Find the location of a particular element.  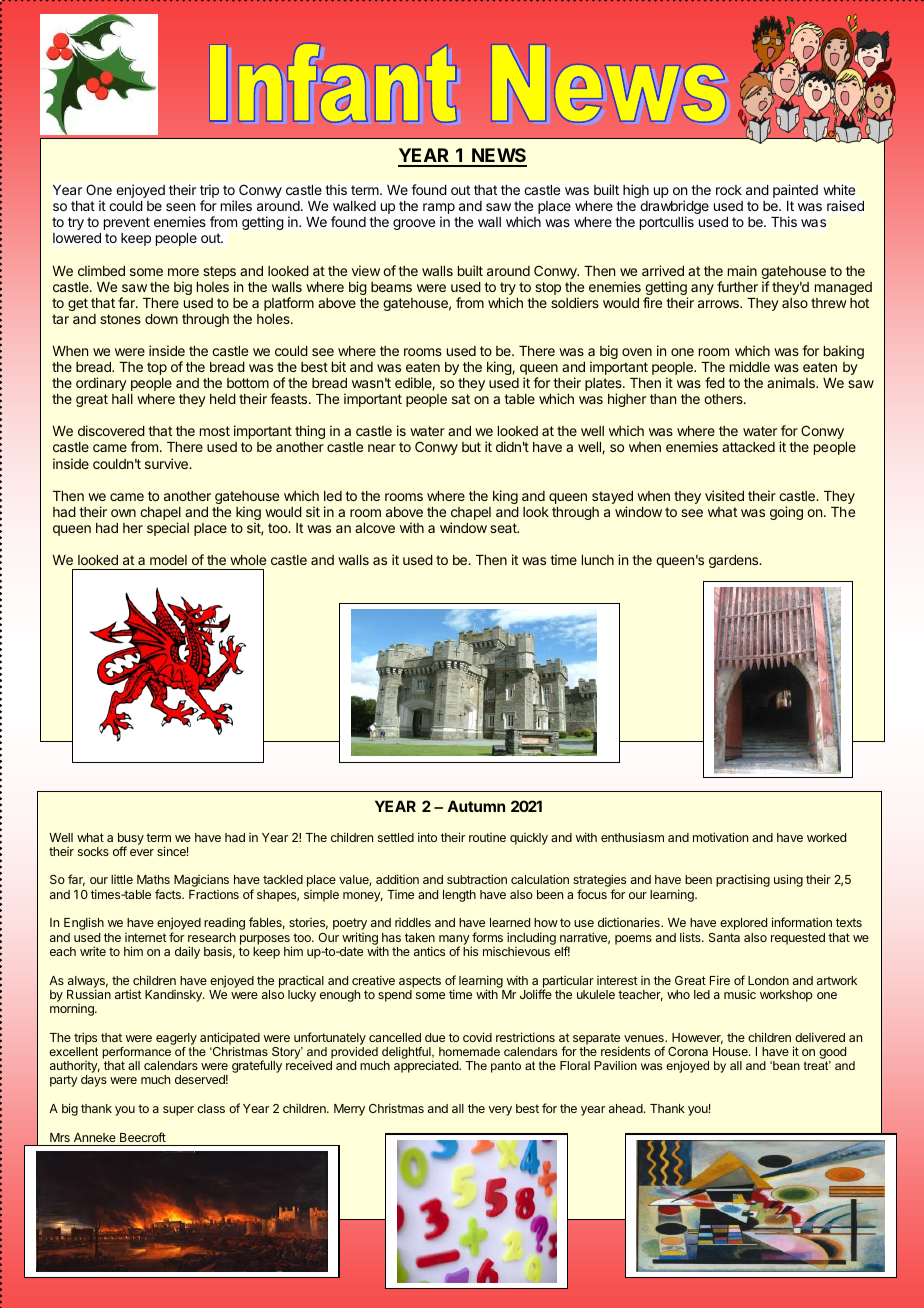

prevent is located at coordinates (127, 223).
